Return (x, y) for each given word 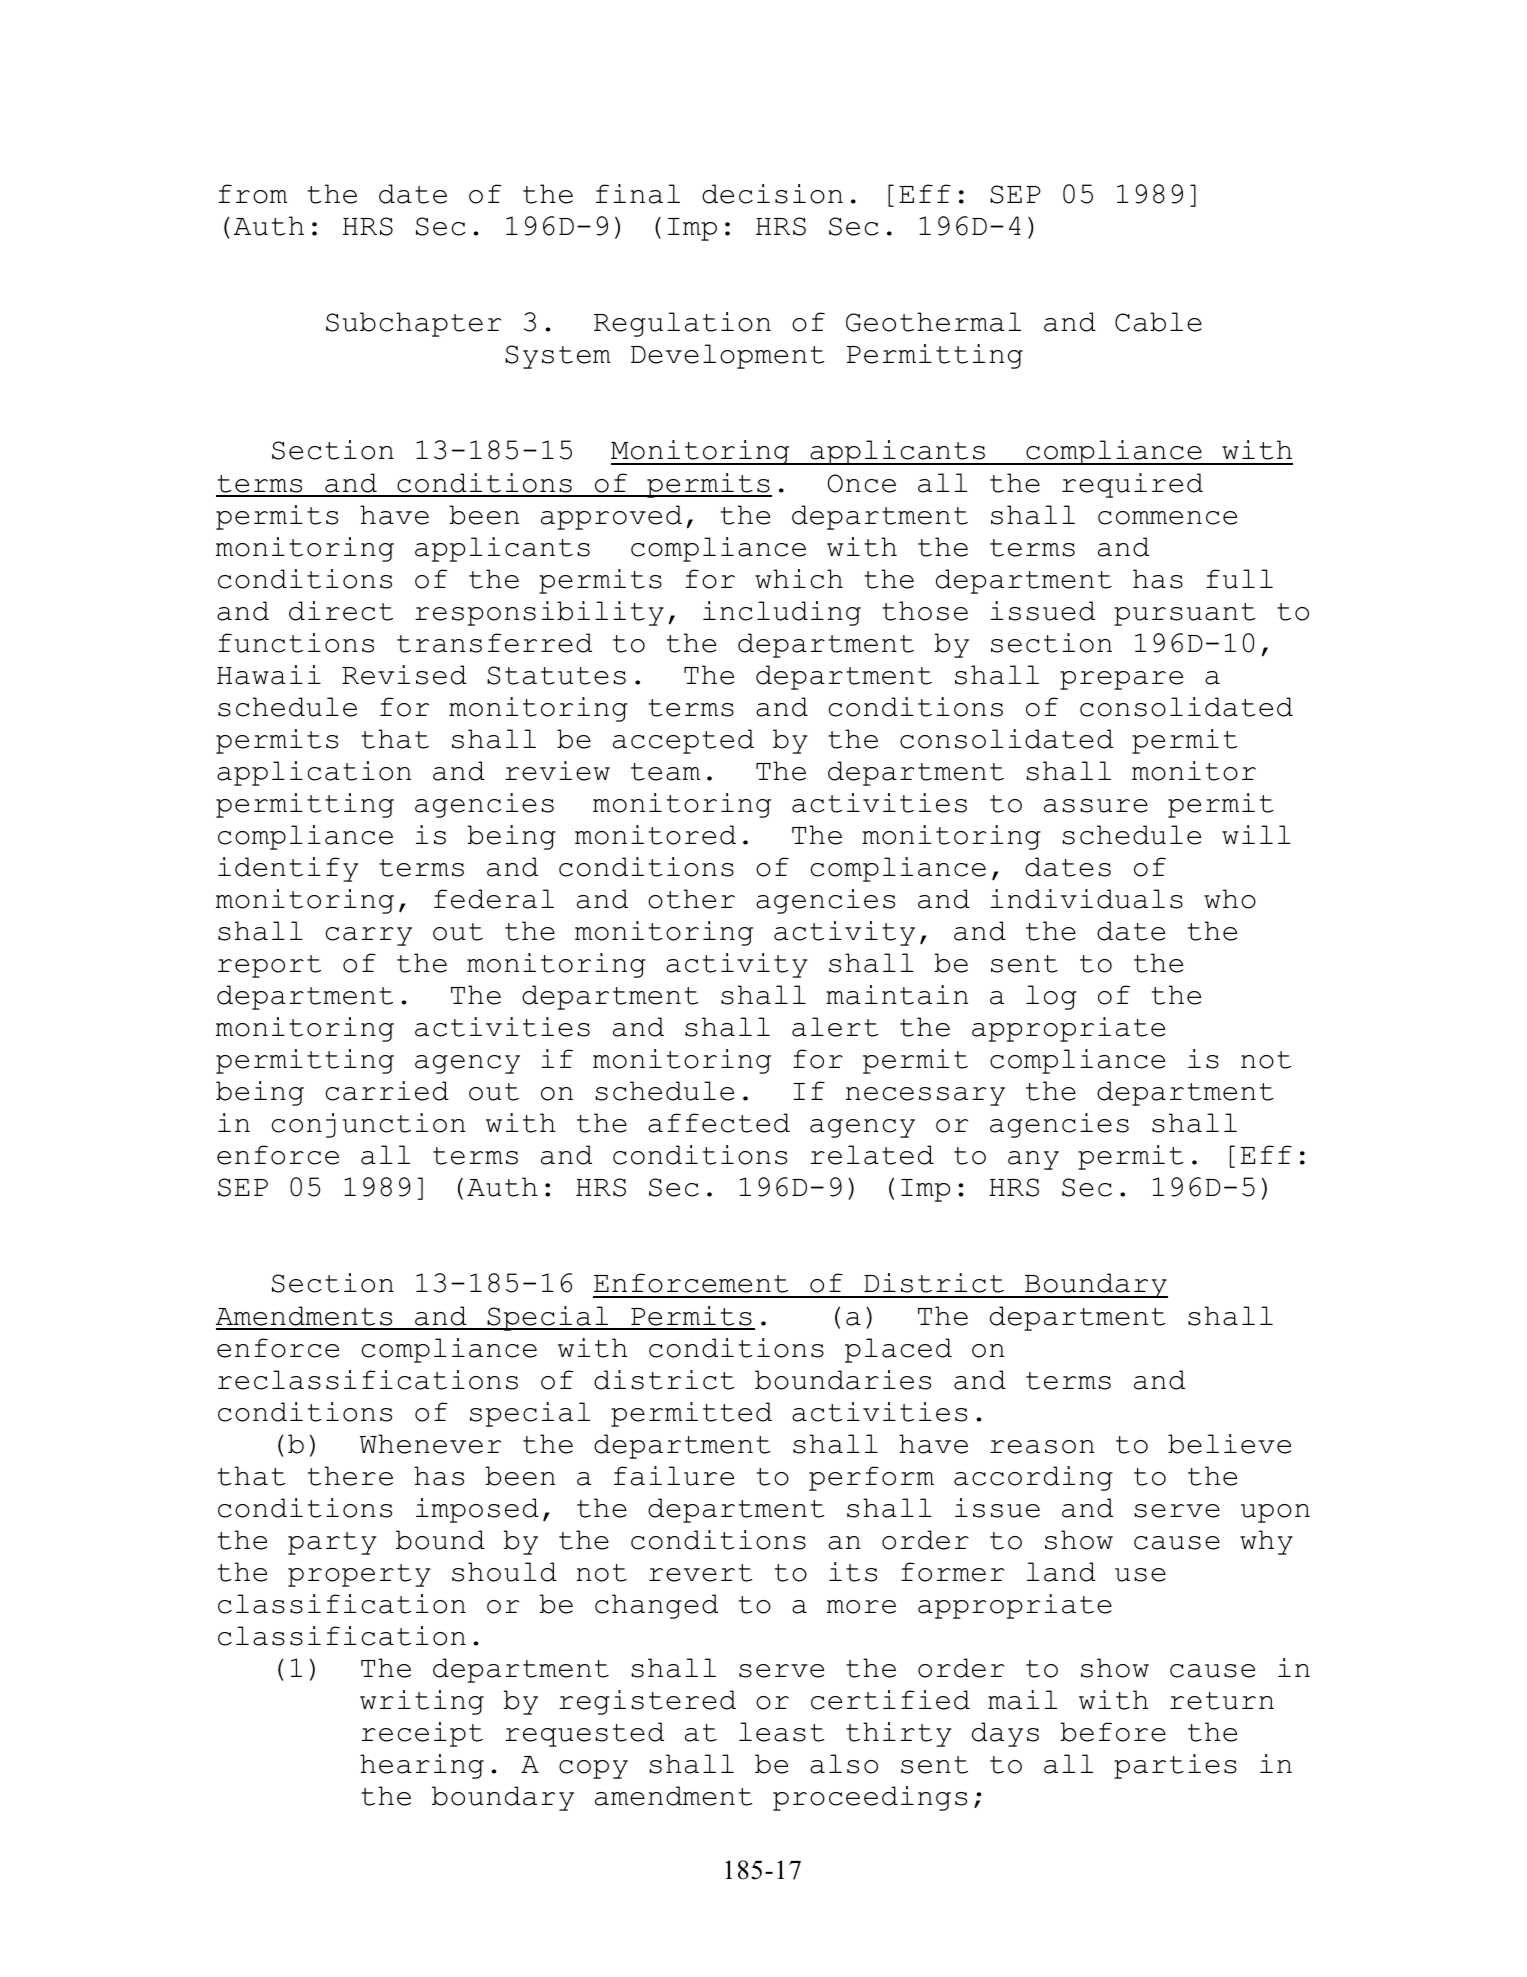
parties (1175, 1766)
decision (772, 194)
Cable (1158, 322)
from (252, 194)
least (782, 1732)
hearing (422, 1766)
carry (369, 936)
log (1051, 997)
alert (835, 1027)
